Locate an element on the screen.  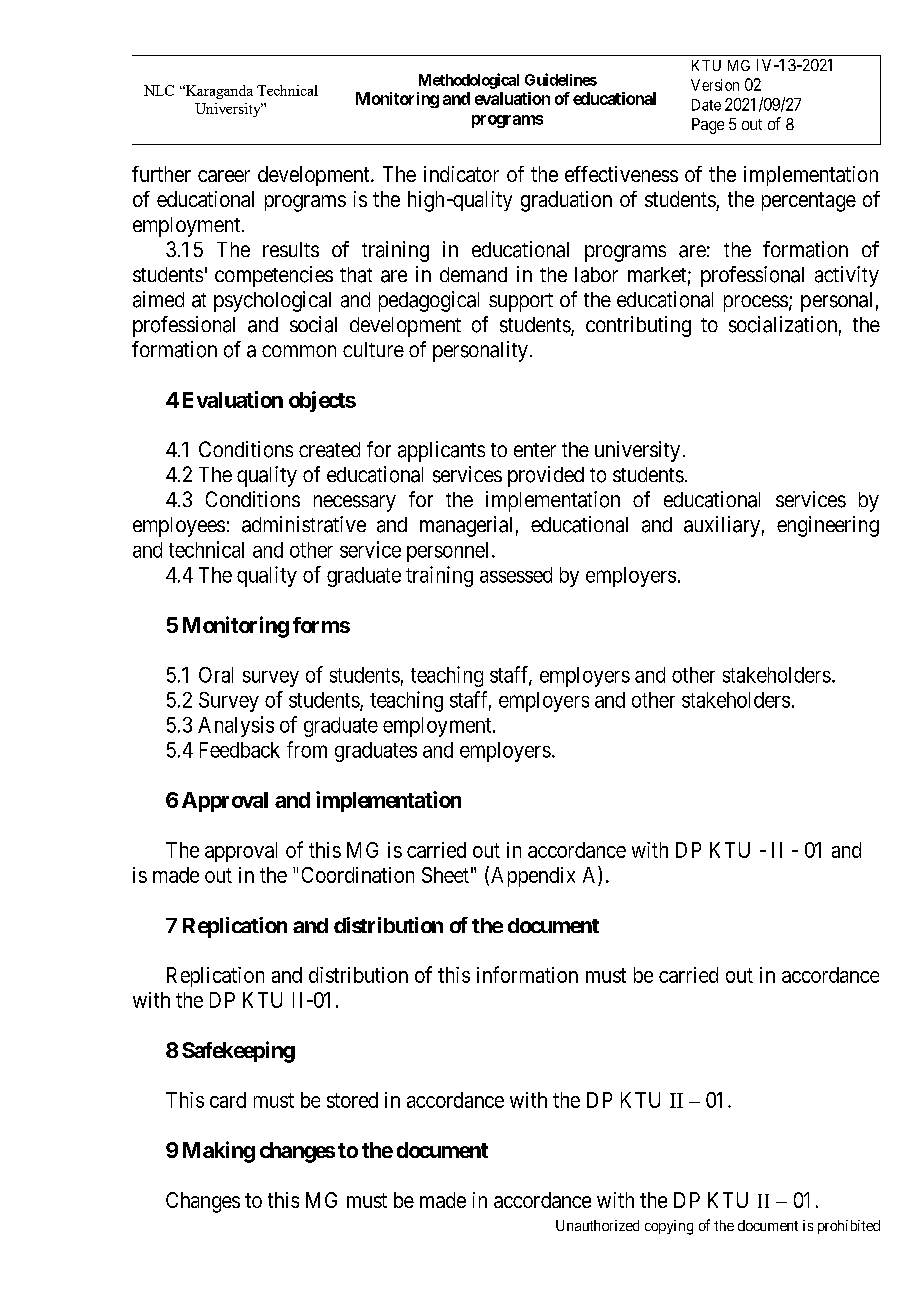
prohibited is located at coordinates (849, 1227).
